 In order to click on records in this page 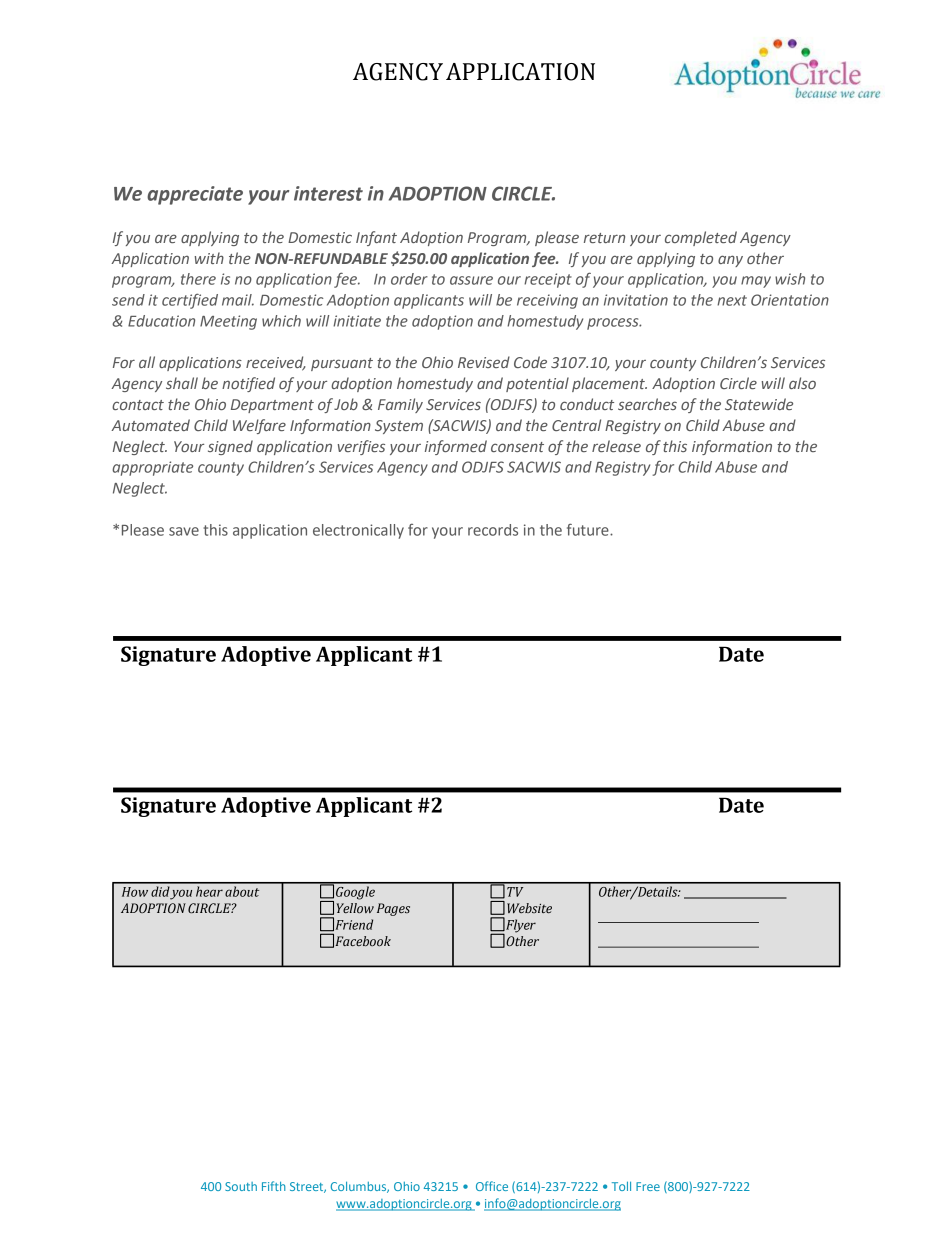, I will do `click(493, 530)`.
